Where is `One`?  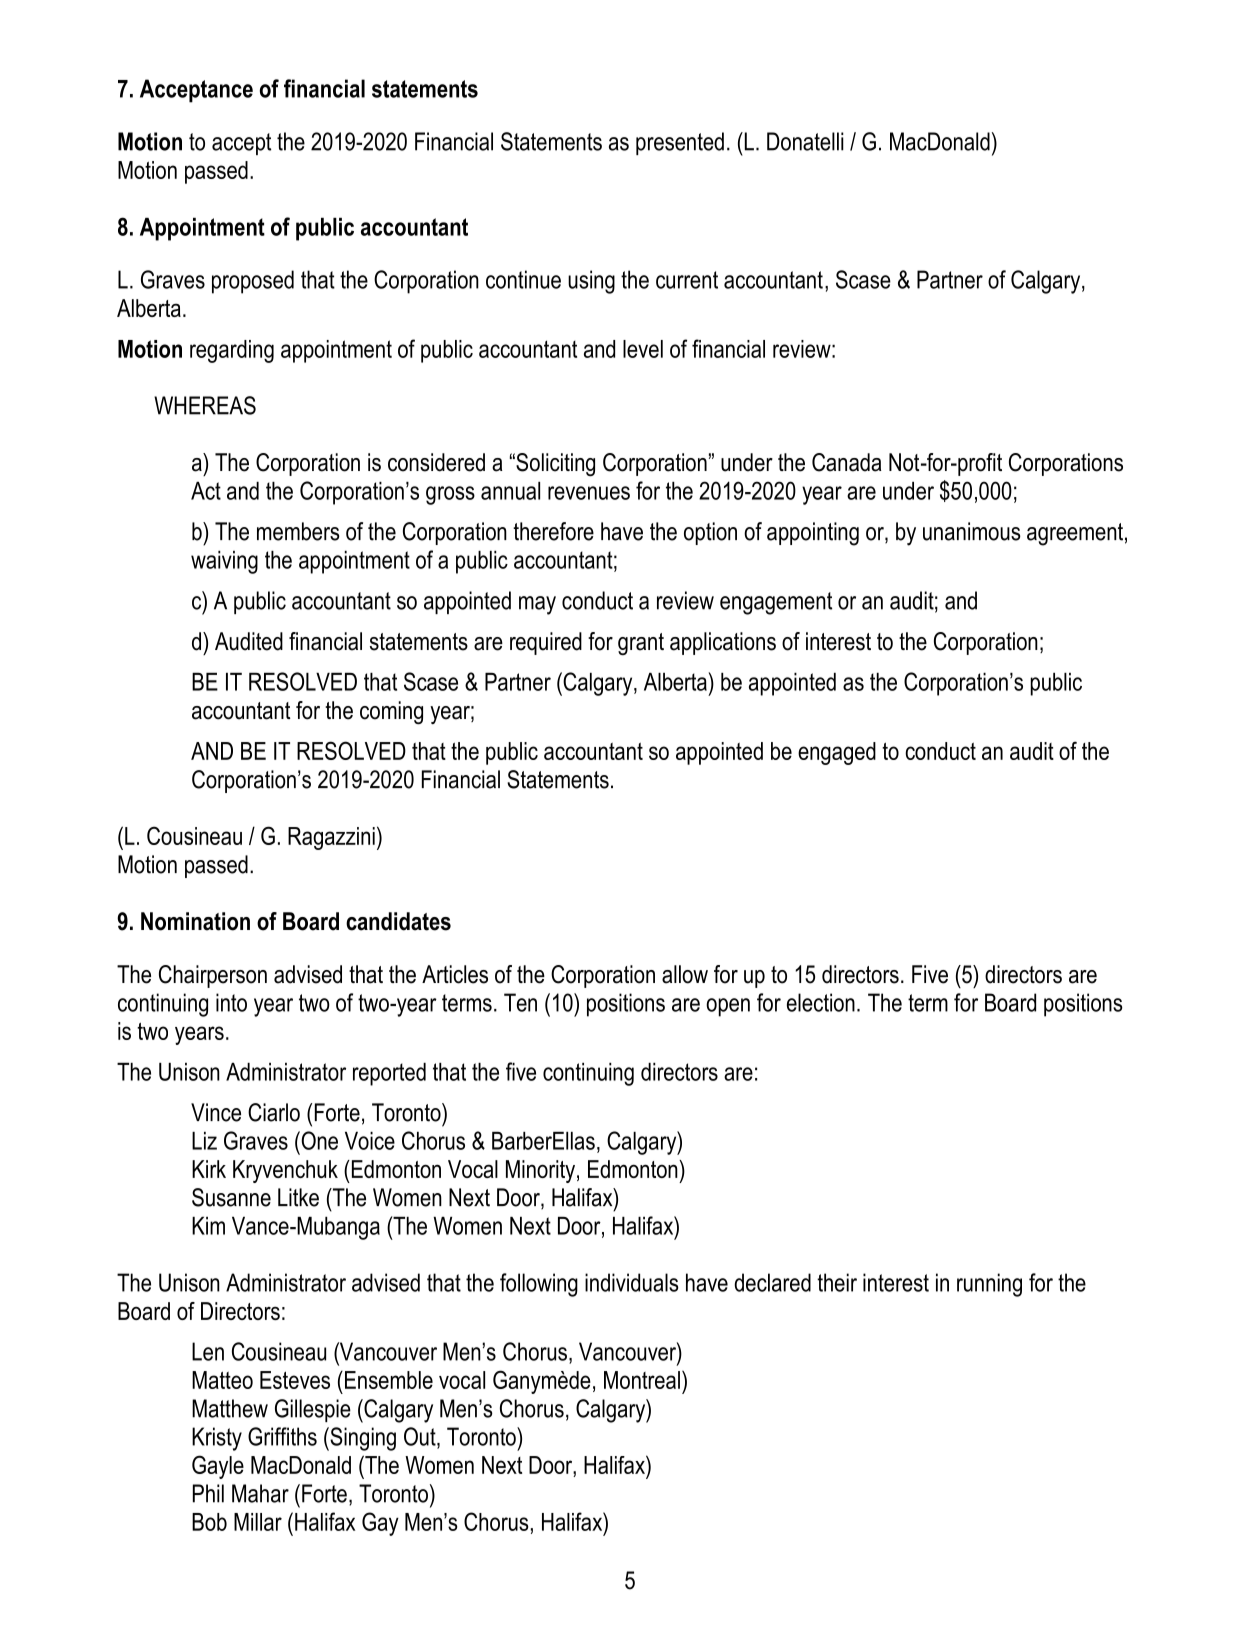
One is located at coordinates (318, 1140).
